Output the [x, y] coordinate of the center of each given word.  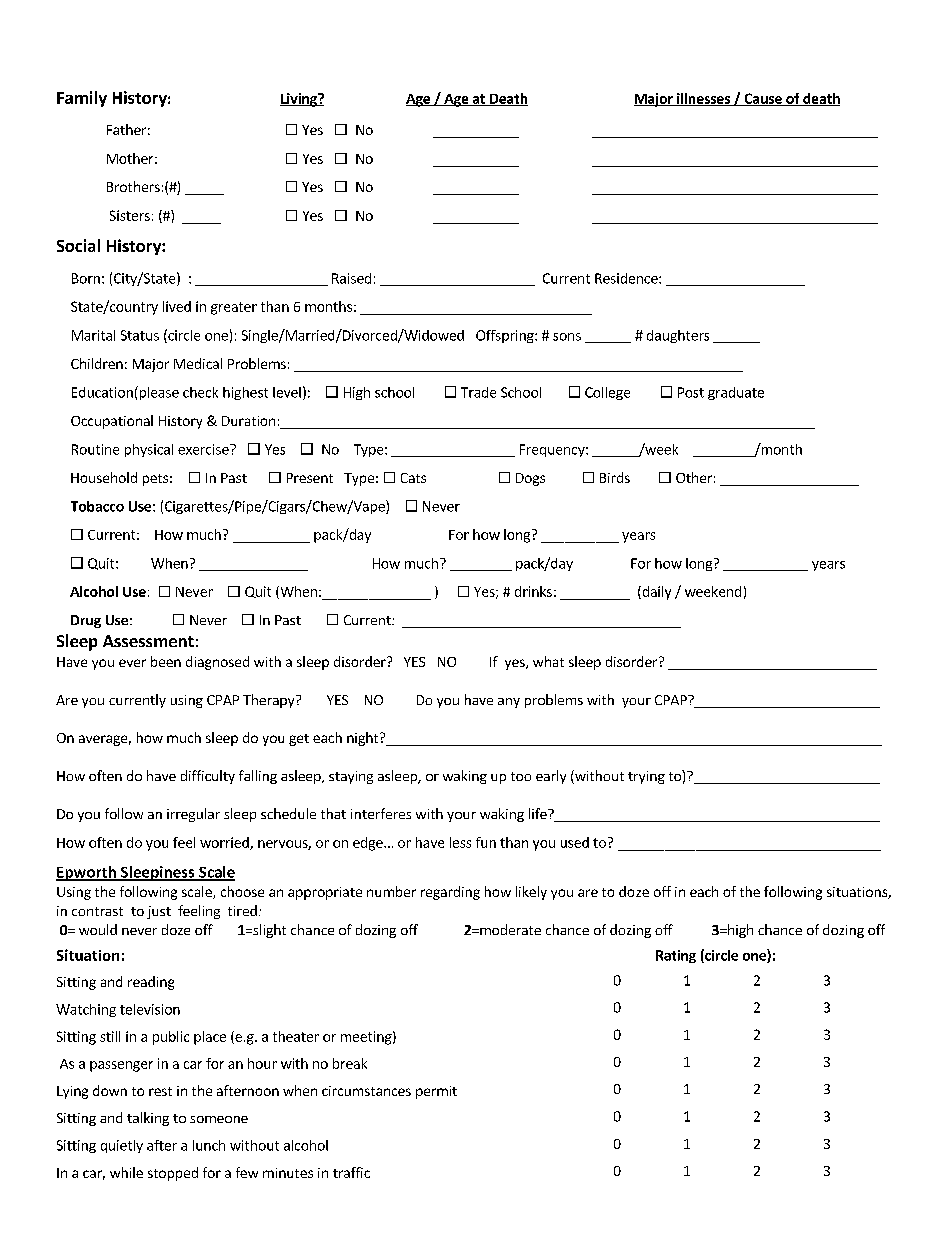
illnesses [703, 99]
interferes [381, 813]
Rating [676, 956]
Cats [413, 478]
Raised [351, 278]
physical [149, 450]
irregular [193, 815]
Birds [615, 477]
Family [82, 99]
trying [646, 777]
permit [436, 1092]
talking [148, 1119]
